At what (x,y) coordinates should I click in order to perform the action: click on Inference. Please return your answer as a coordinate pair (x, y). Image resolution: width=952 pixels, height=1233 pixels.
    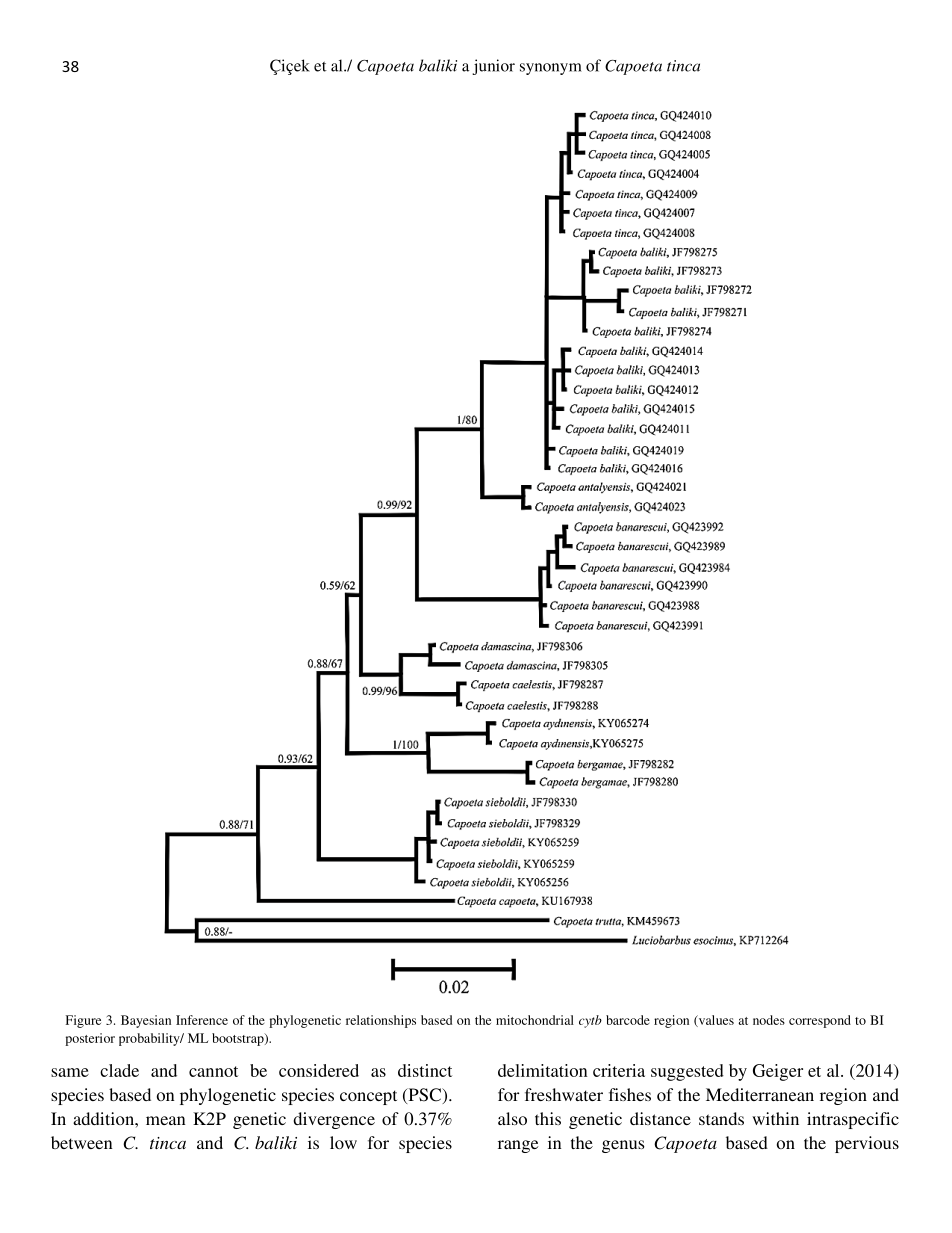
    Looking at the image, I should click on (202, 1020).
